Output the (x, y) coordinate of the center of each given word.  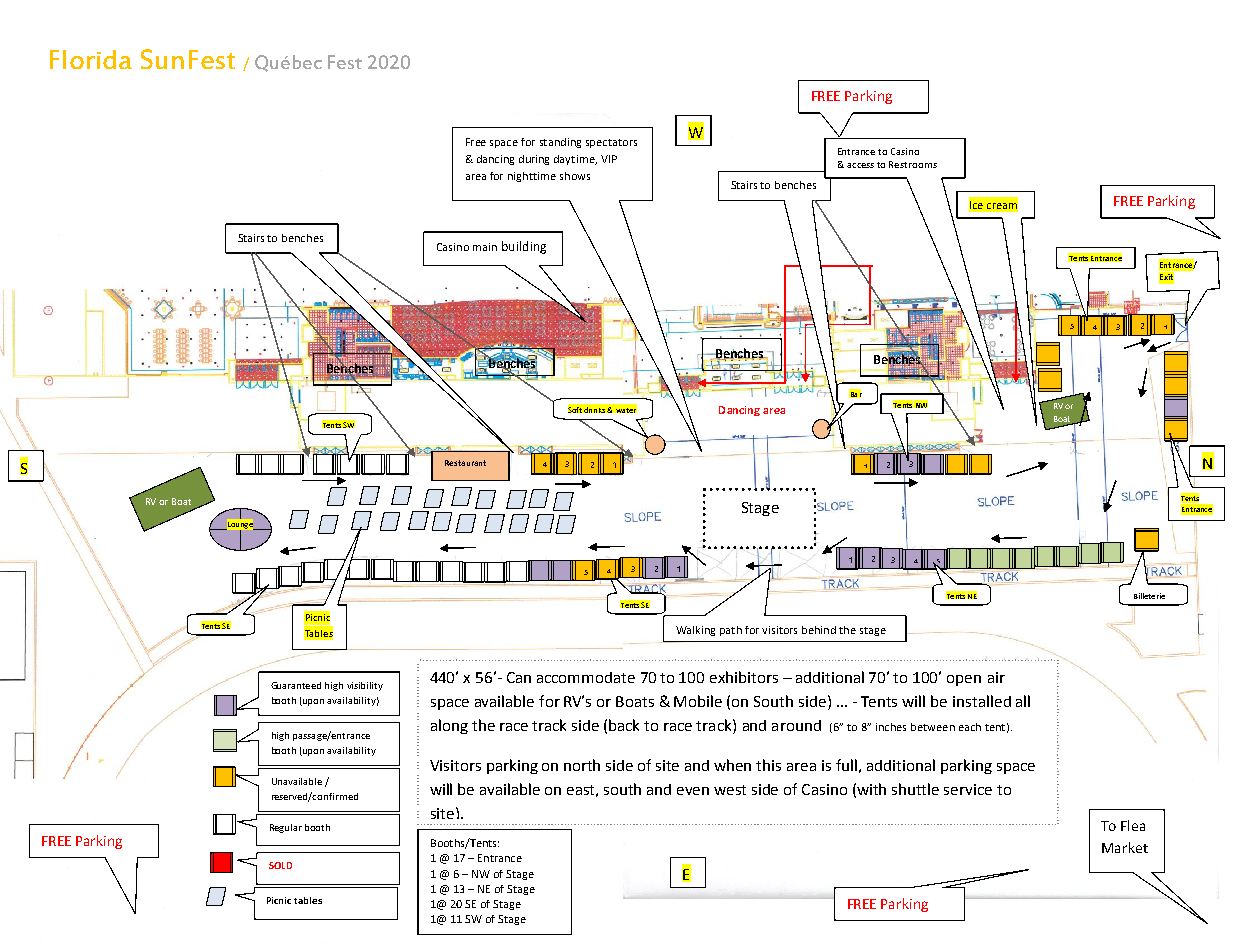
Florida (91, 59)
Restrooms (913, 164)
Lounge (240, 526)
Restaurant (465, 463)
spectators (611, 143)
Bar (855, 393)
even (693, 791)
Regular (286, 828)
